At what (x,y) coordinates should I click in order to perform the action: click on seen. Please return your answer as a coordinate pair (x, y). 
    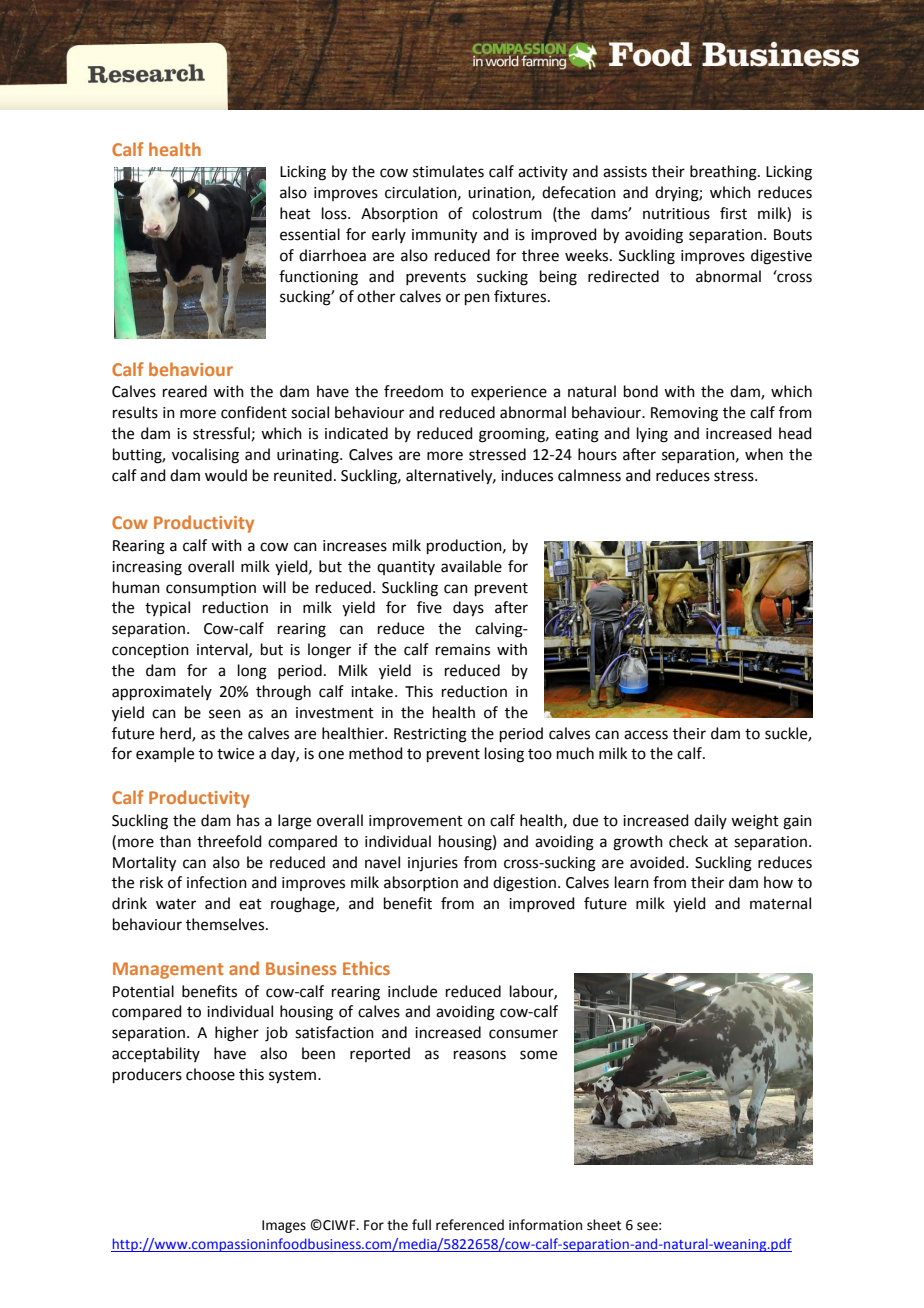
    Looking at the image, I should click on (225, 714).
